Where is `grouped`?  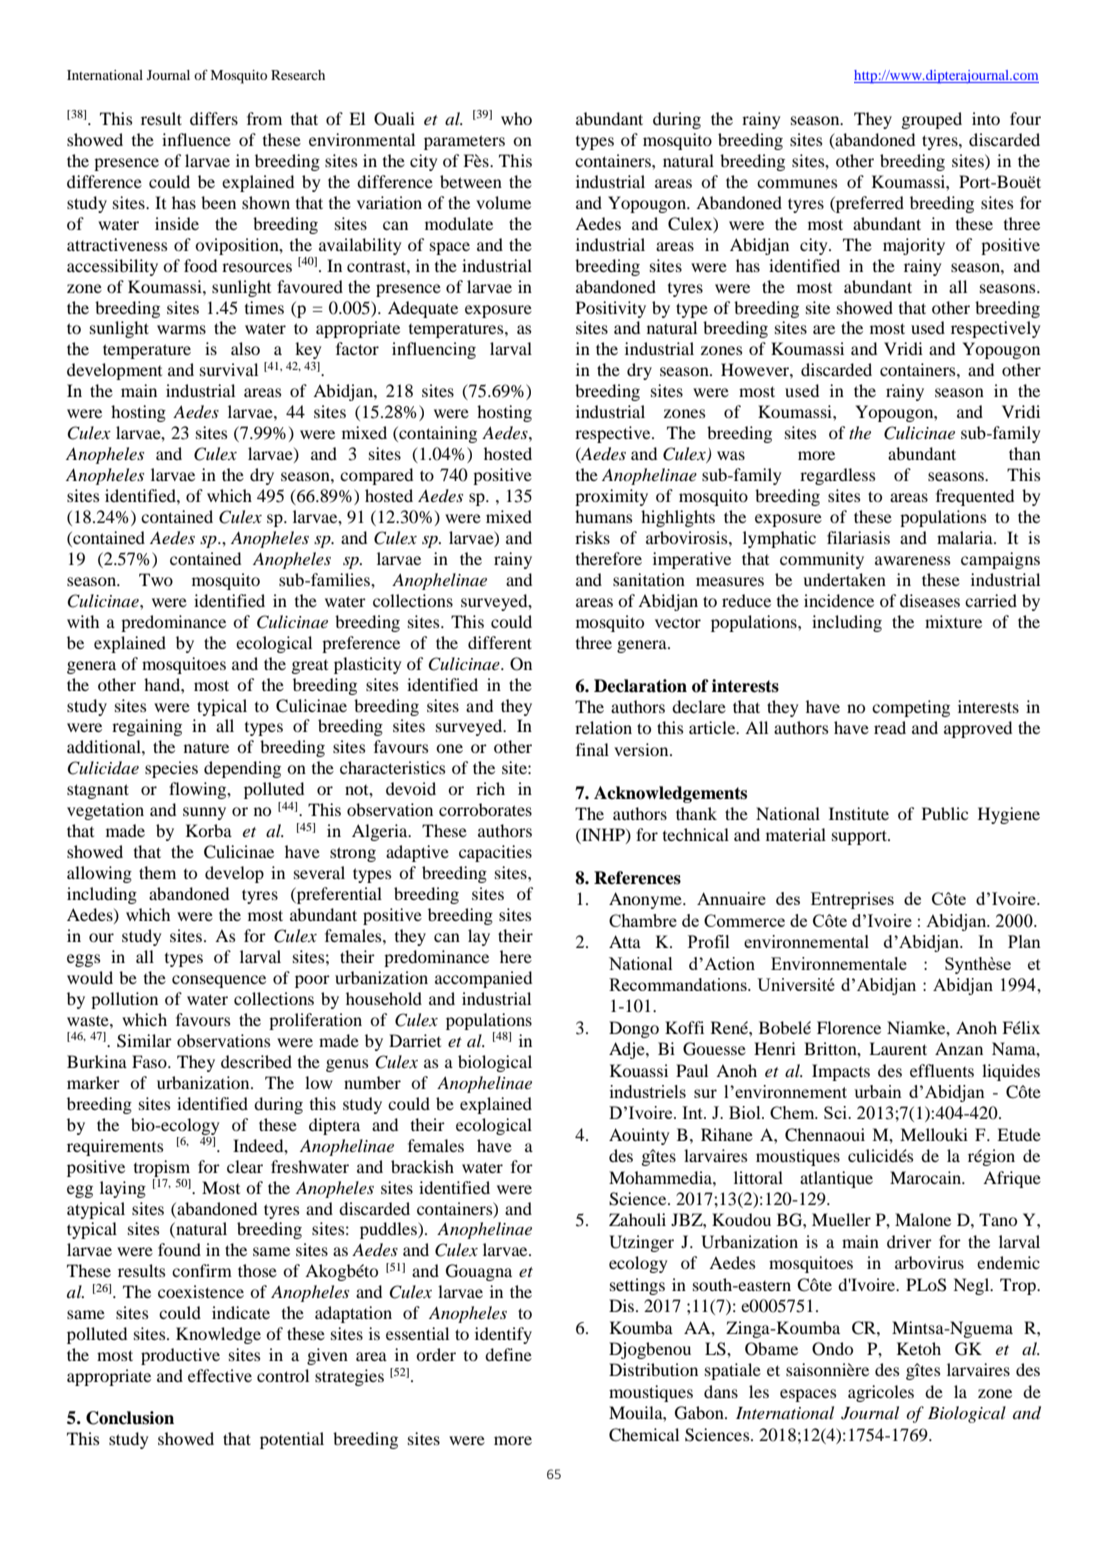 grouped is located at coordinates (931, 120).
